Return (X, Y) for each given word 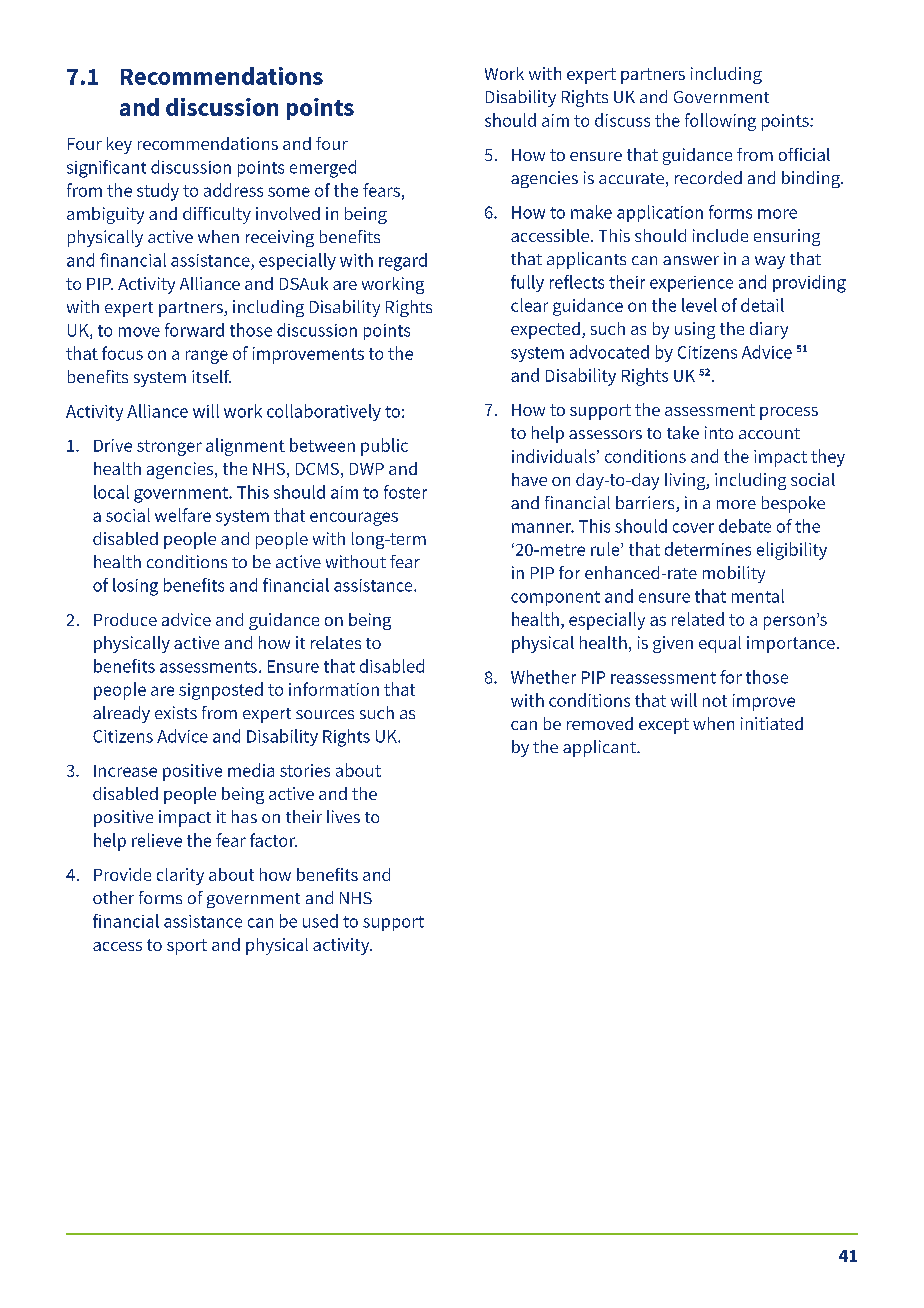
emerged (323, 169)
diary (769, 330)
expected (545, 330)
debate (745, 526)
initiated (772, 723)
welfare (183, 515)
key (119, 145)
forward (194, 330)
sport (187, 947)
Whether (543, 677)
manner (543, 528)
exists (176, 712)
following (720, 122)
